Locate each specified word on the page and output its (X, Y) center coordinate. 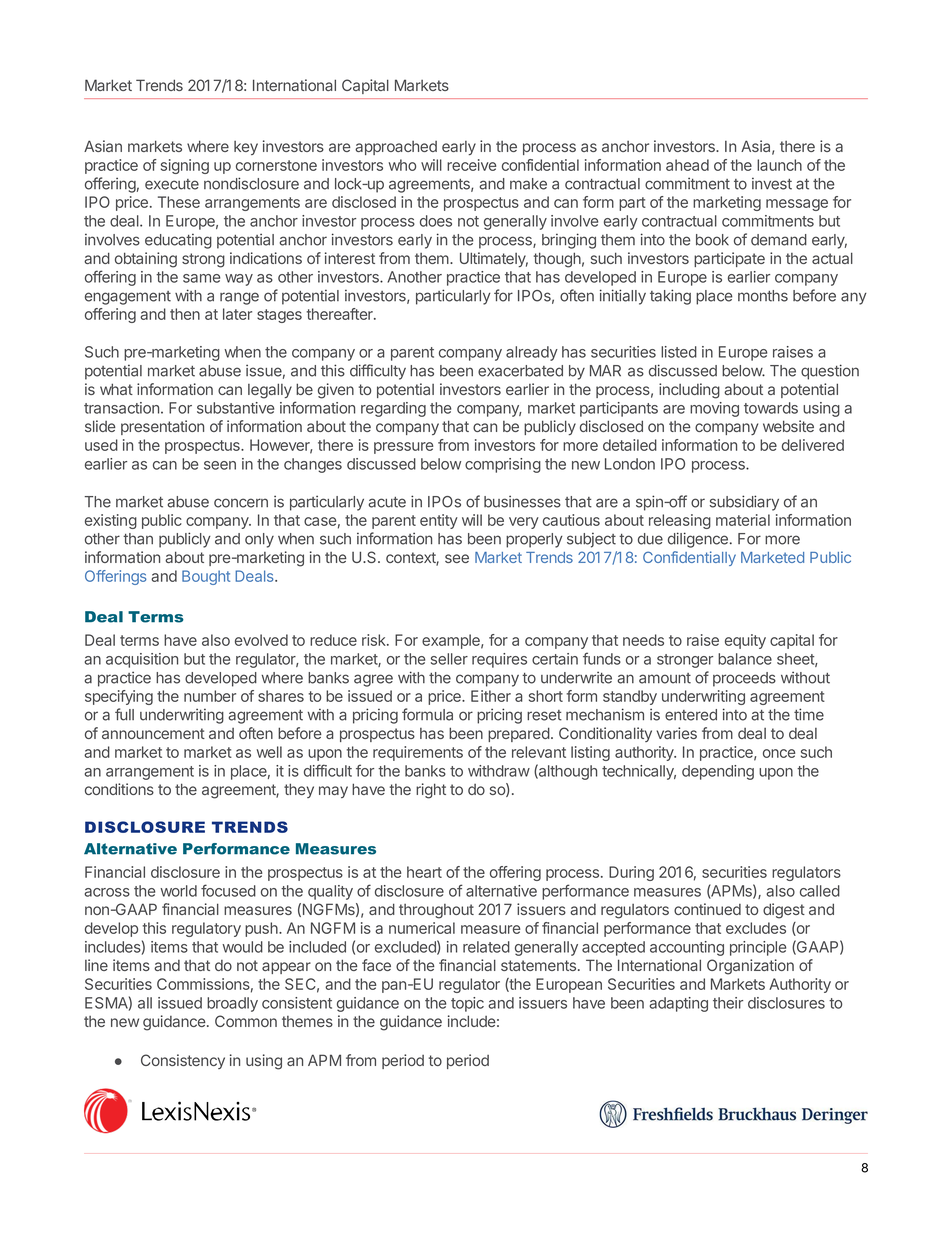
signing (185, 166)
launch (779, 165)
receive (471, 165)
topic (467, 1004)
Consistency (183, 1061)
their (728, 1003)
